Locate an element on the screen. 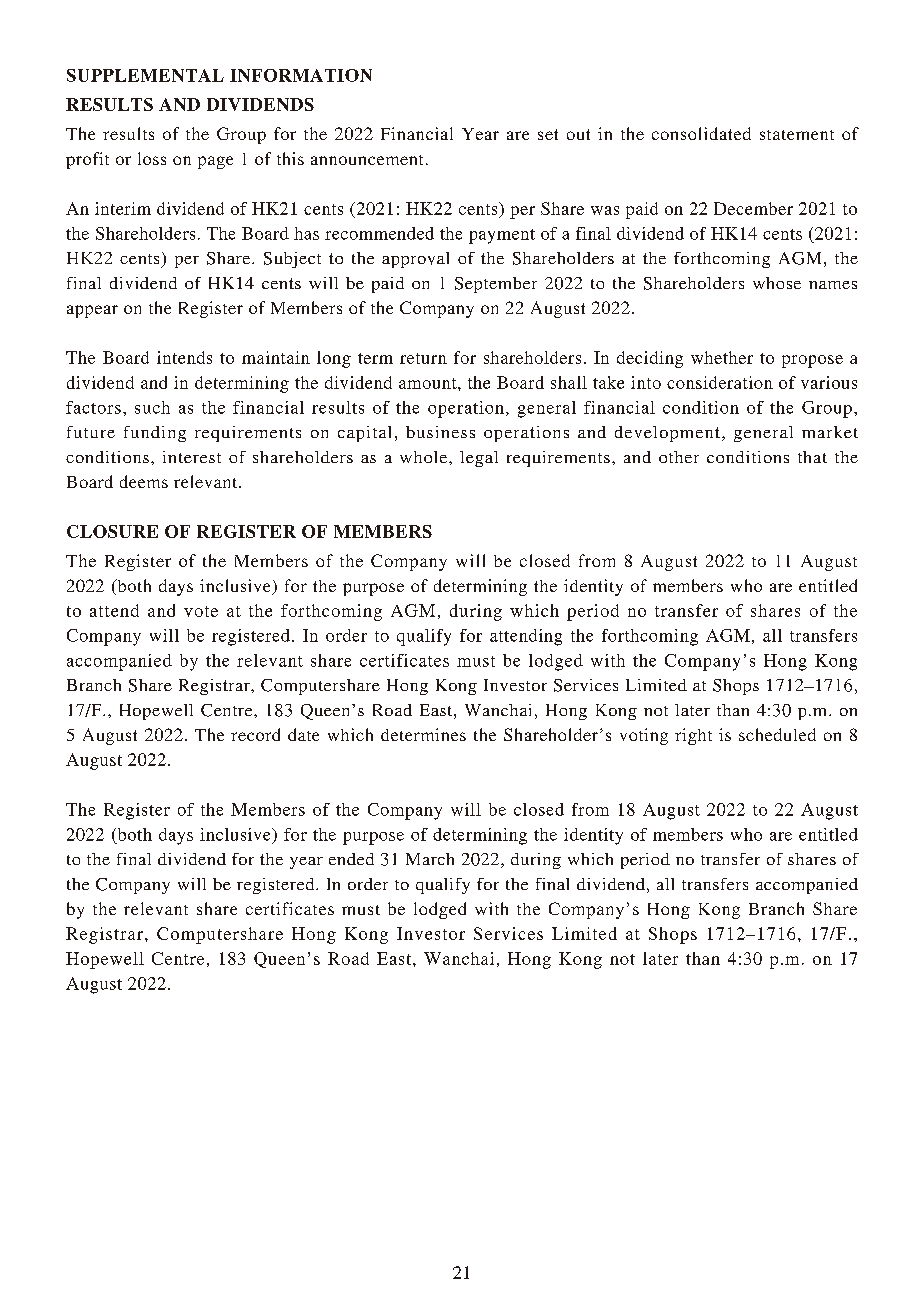 This screenshot has height=1308, width=924. whether is located at coordinates (722, 357).
